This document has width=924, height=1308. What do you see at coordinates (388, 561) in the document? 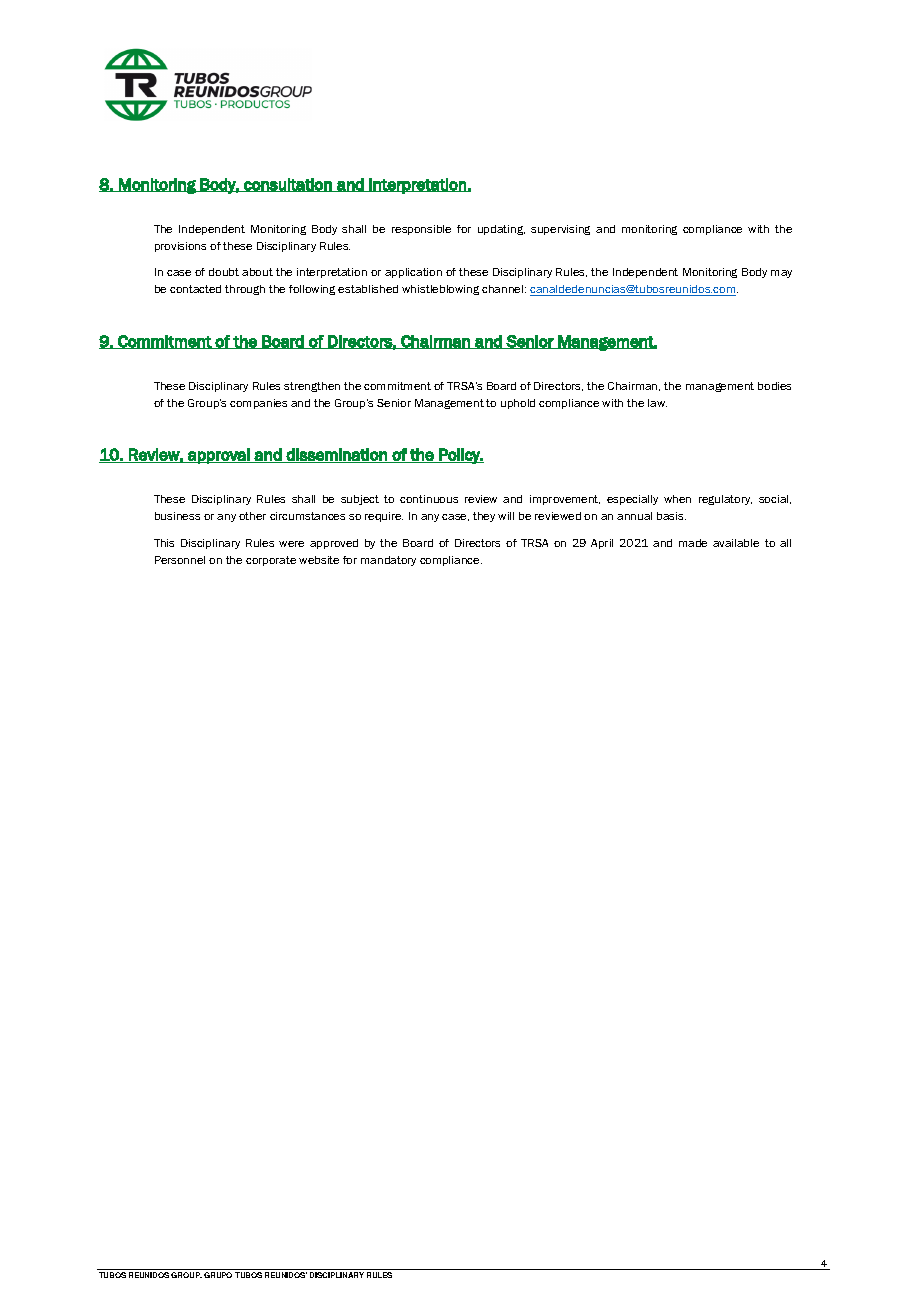
I see `mandatory` at bounding box center [388, 561].
